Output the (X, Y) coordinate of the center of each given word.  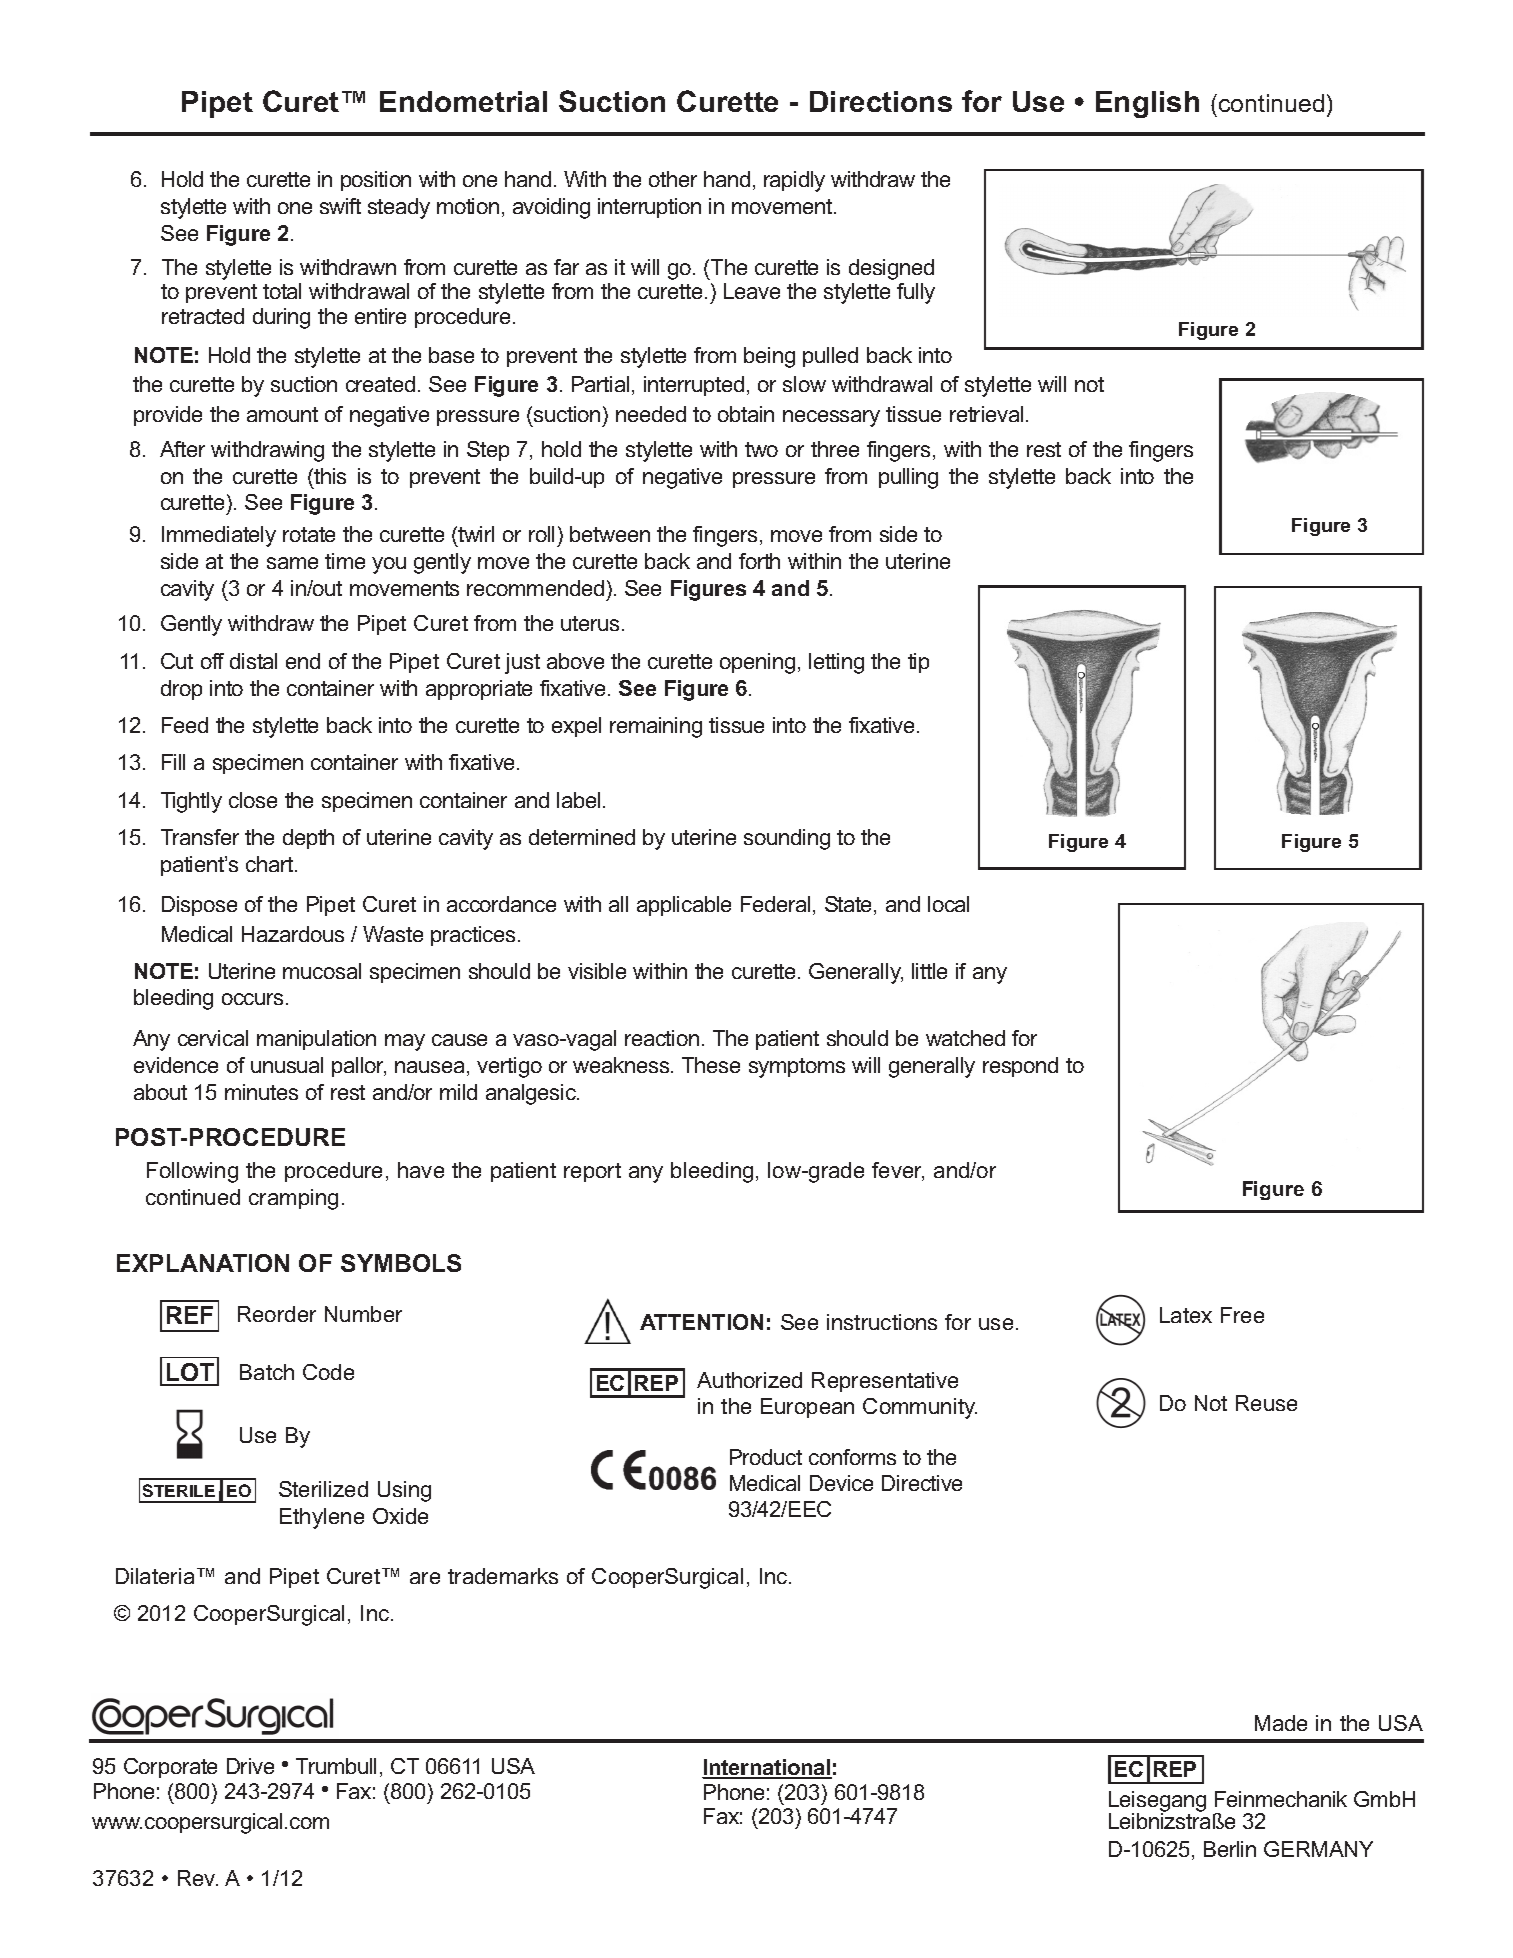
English (1147, 104)
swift (340, 206)
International (767, 1768)
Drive (250, 1766)
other (673, 179)
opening (757, 663)
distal (253, 661)
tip (918, 663)
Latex (1186, 1315)
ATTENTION (701, 1322)
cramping (293, 1199)
